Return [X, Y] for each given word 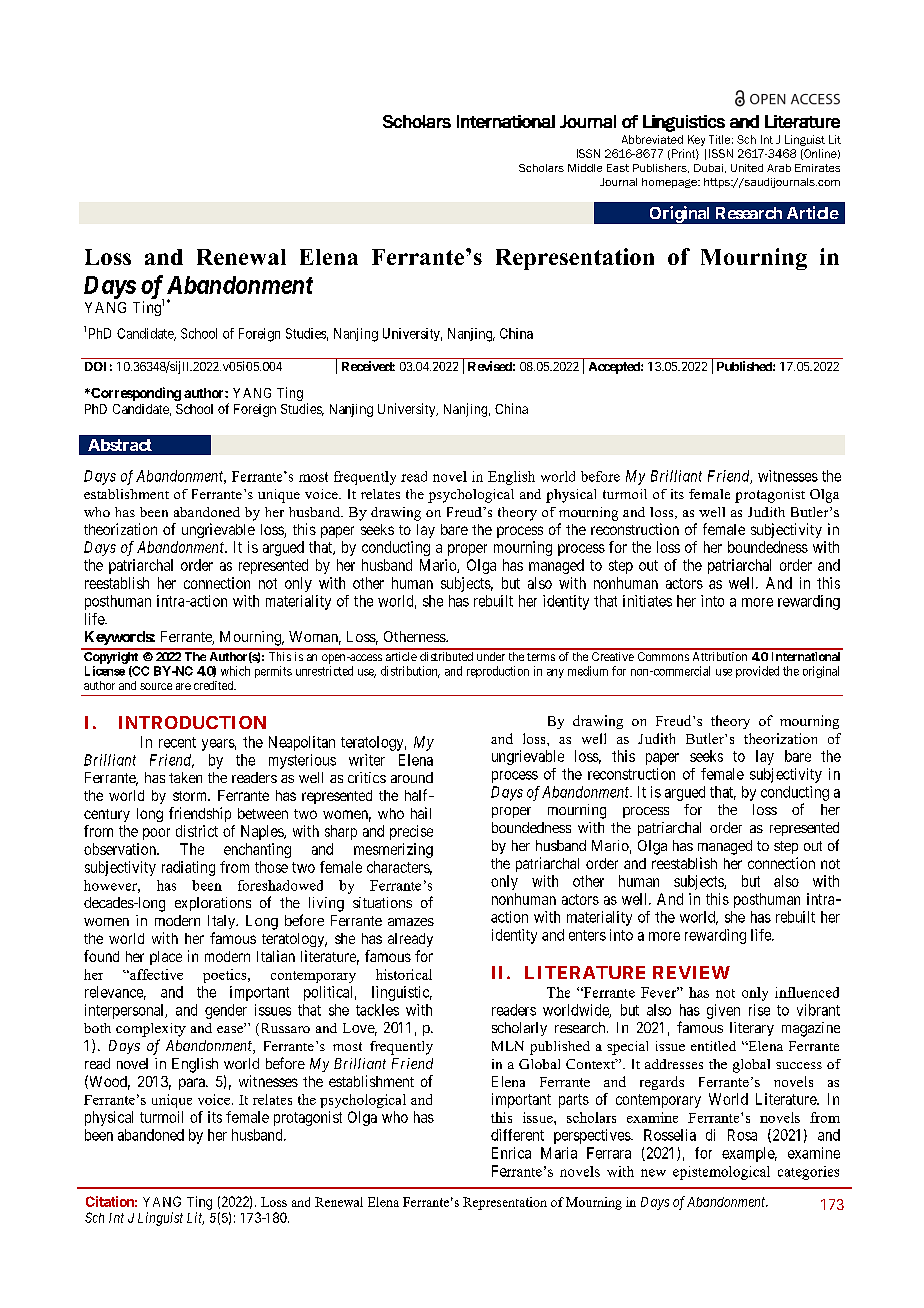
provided [757, 672]
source [156, 686]
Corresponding [135, 394]
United [747, 168]
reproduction [498, 672]
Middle [585, 168]
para [193, 1084]
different [517, 1135]
